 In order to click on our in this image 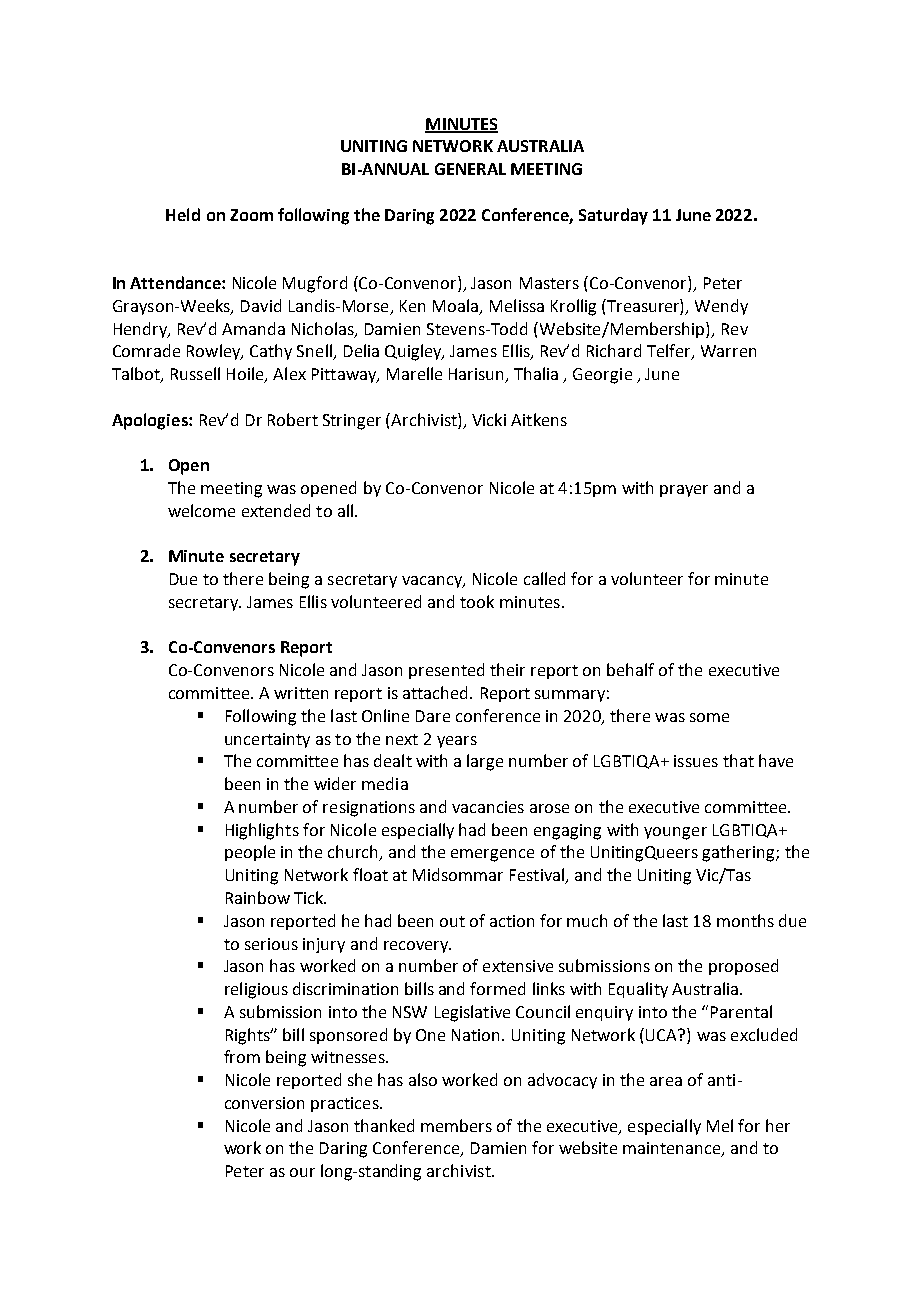, I will do `click(302, 1172)`.
